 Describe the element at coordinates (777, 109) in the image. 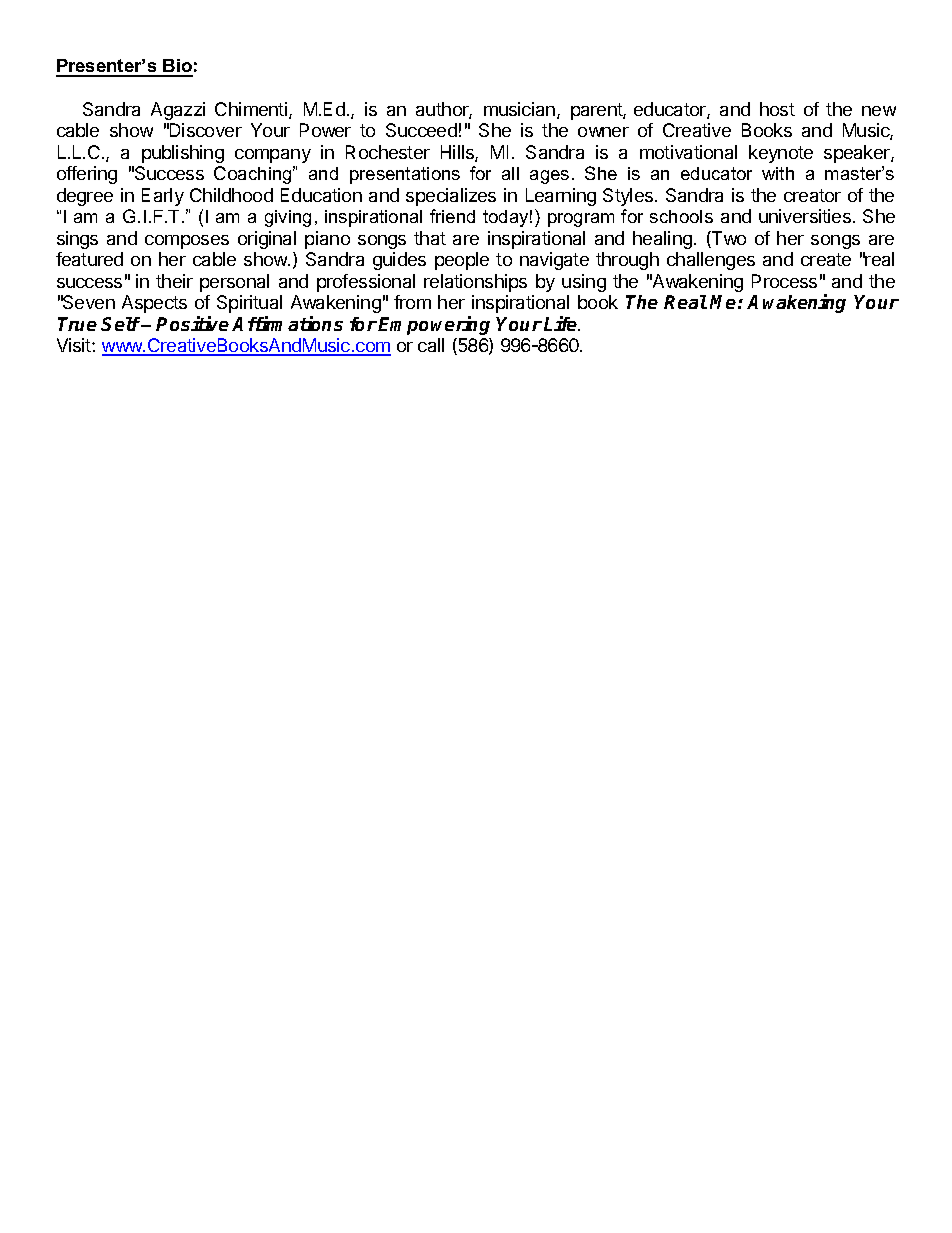

I see `host` at that location.
